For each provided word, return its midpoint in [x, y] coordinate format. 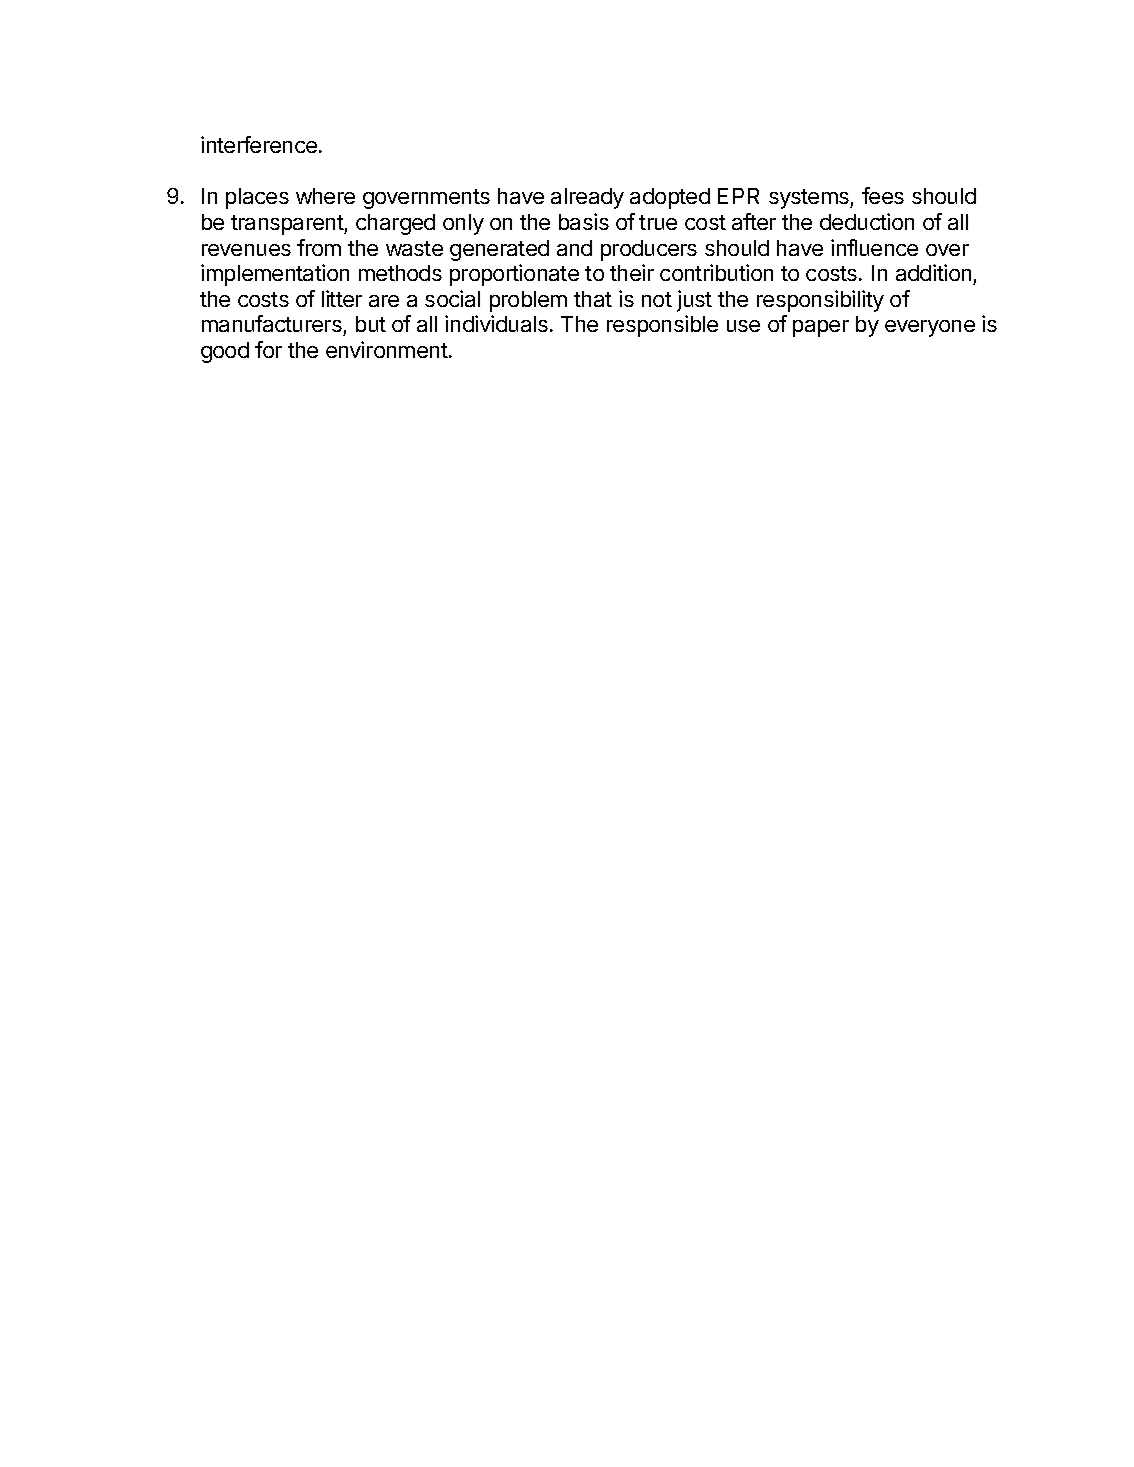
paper [821, 328]
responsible [662, 326]
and [574, 248]
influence [874, 247]
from [319, 247]
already [587, 198]
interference [259, 144]
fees [883, 195]
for [268, 349]
